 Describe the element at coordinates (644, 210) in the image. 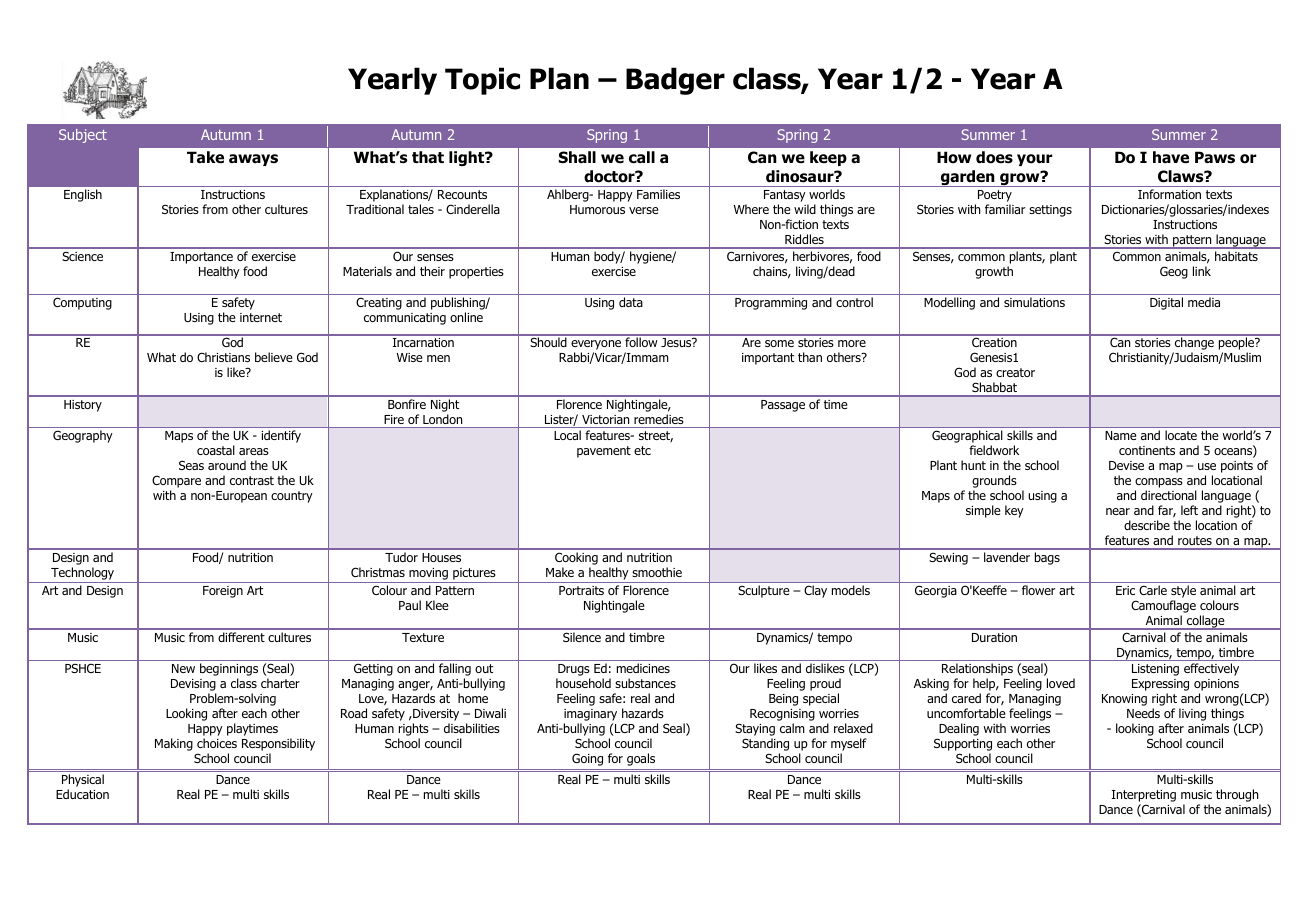

I see `verse` at that location.
